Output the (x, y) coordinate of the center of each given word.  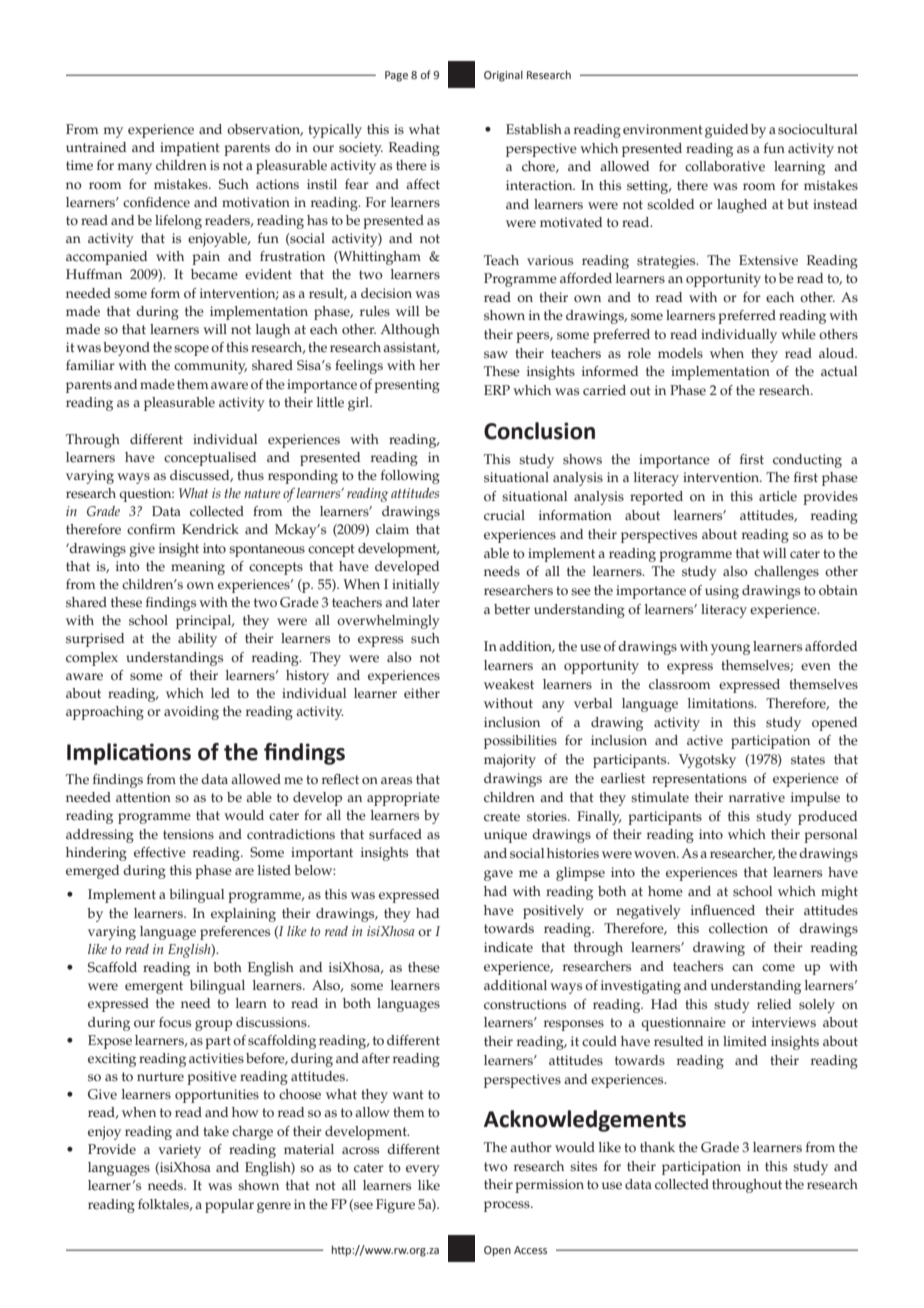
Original (503, 76)
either (422, 693)
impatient (190, 149)
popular (229, 1206)
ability (197, 640)
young (730, 649)
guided (726, 131)
